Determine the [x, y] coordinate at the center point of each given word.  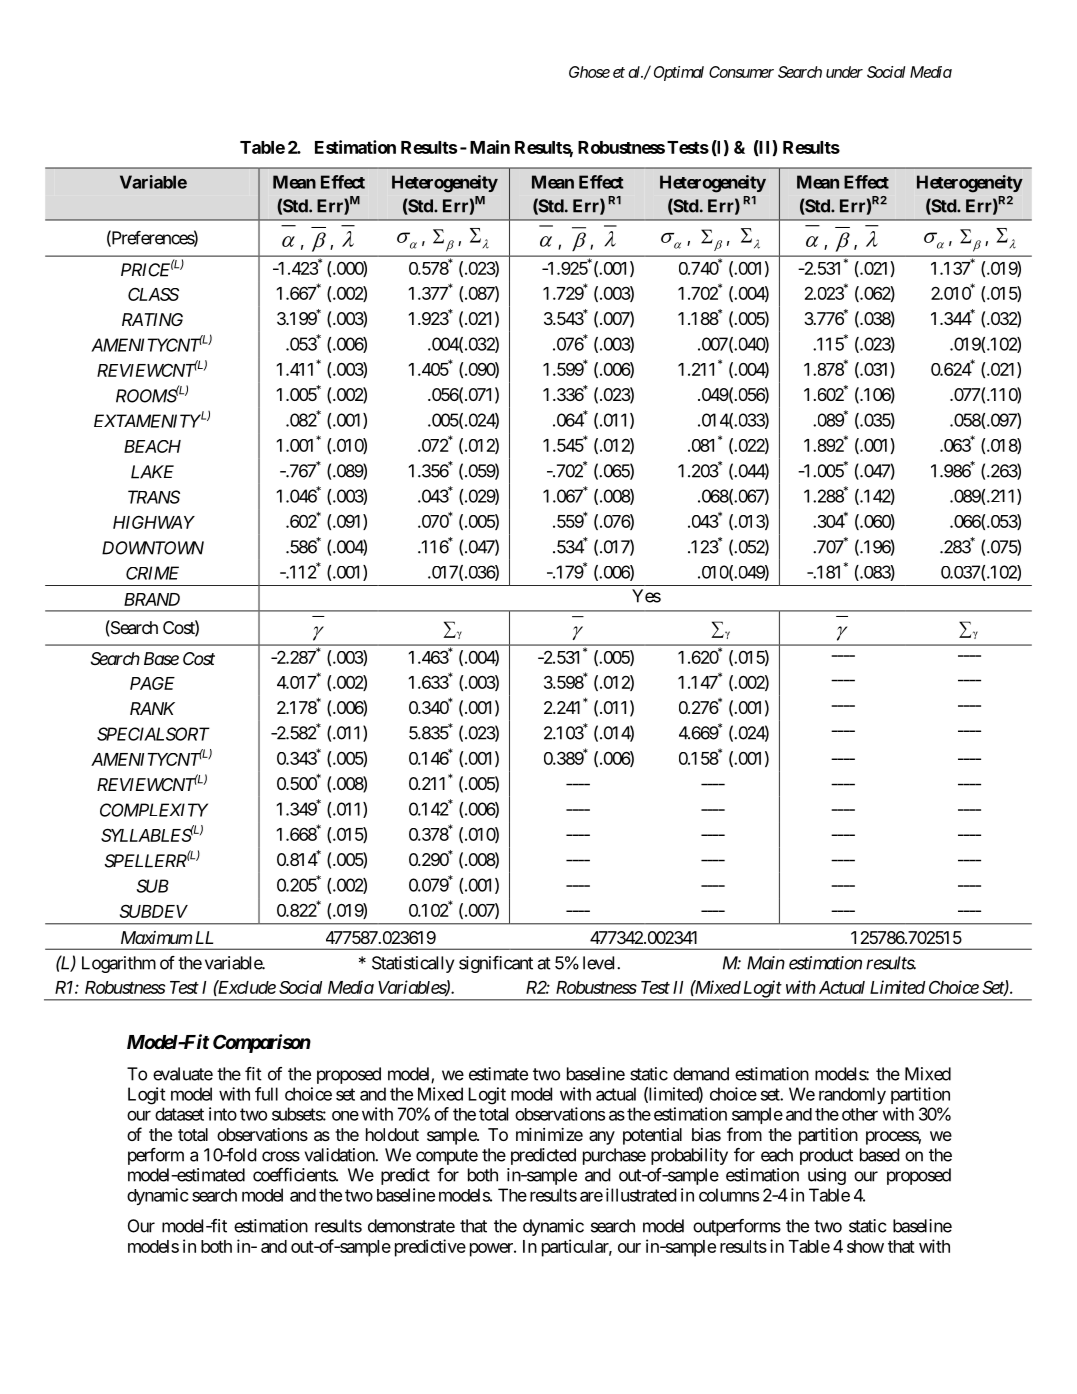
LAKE [152, 472]
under [844, 72]
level [600, 963]
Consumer [741, 72]
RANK [152, 708]
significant [496, 964]
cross [281, 1156]
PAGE [152, 683]
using [827, 1176]
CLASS [153, 294]
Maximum [156, 937]
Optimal [679, 73]
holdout [392, 1134]
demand [701, 1074]
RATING [152, 319]
